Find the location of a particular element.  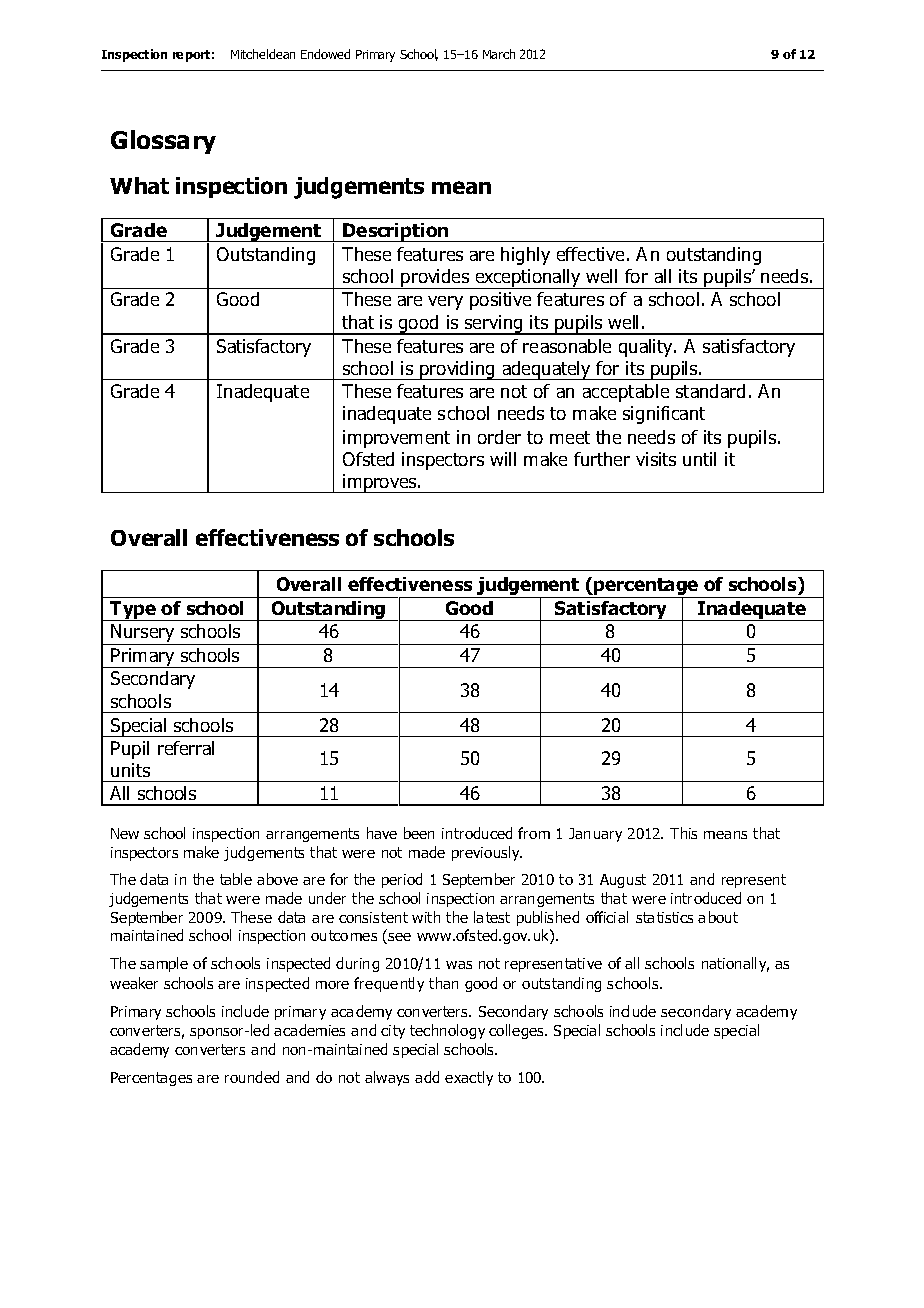

Type is located at coordinates (133, 611).
